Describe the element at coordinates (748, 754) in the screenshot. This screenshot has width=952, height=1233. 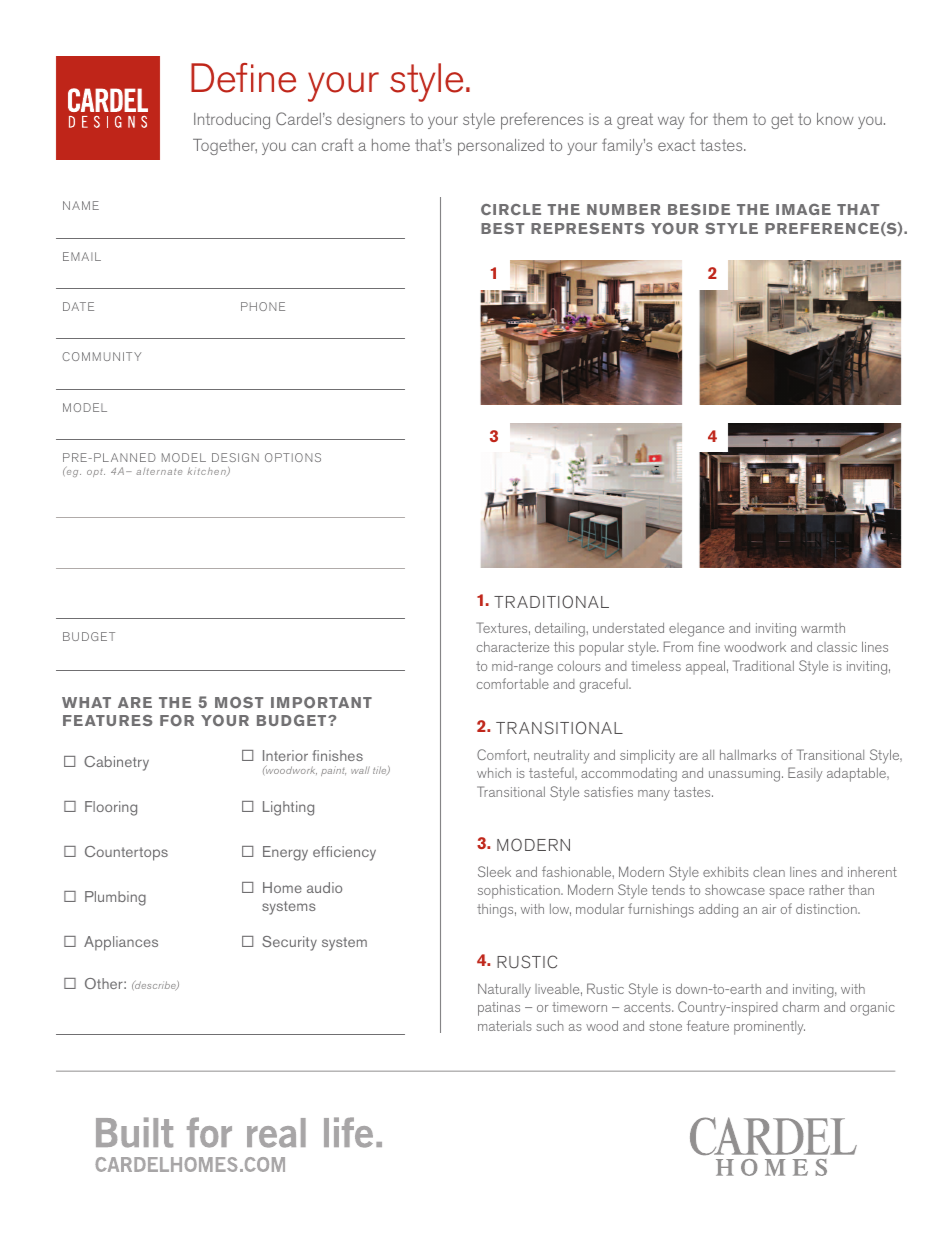
I see `hallmarks` at that location.
